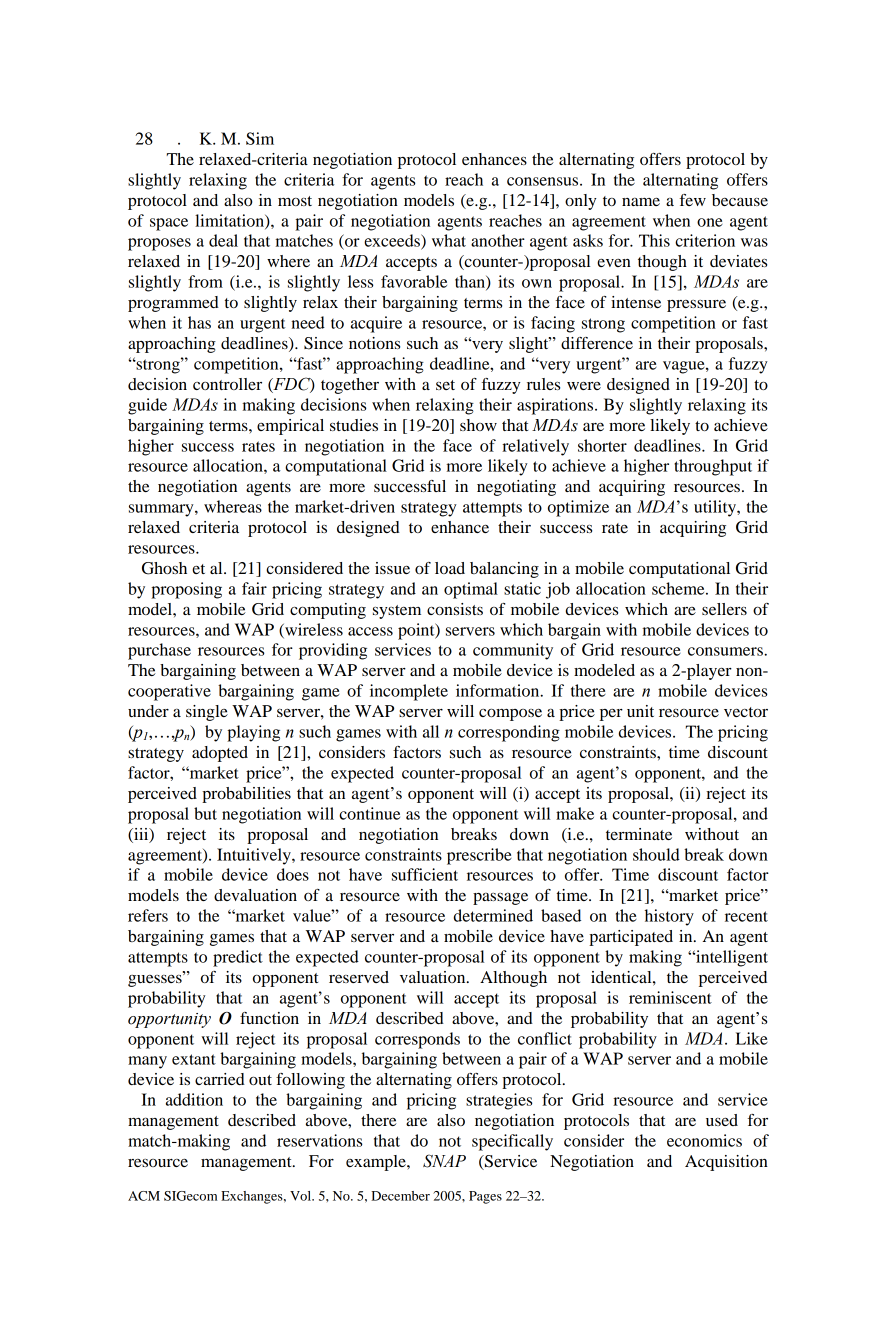 The height and width of the screenshot is (1332, 896). I want to click on but, so click(205, 813).
